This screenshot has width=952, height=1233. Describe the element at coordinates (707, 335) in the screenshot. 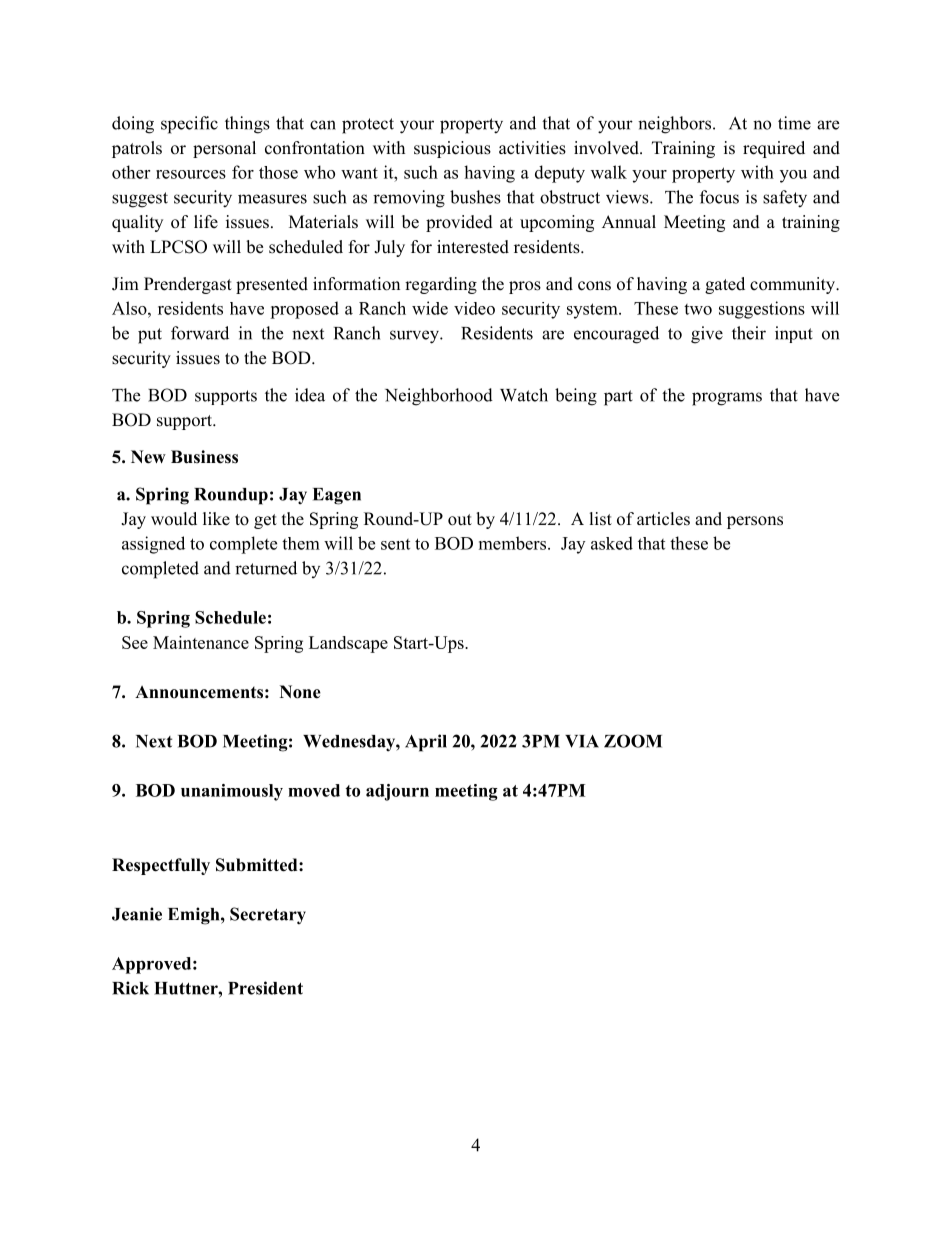

I see `give` at that location.
